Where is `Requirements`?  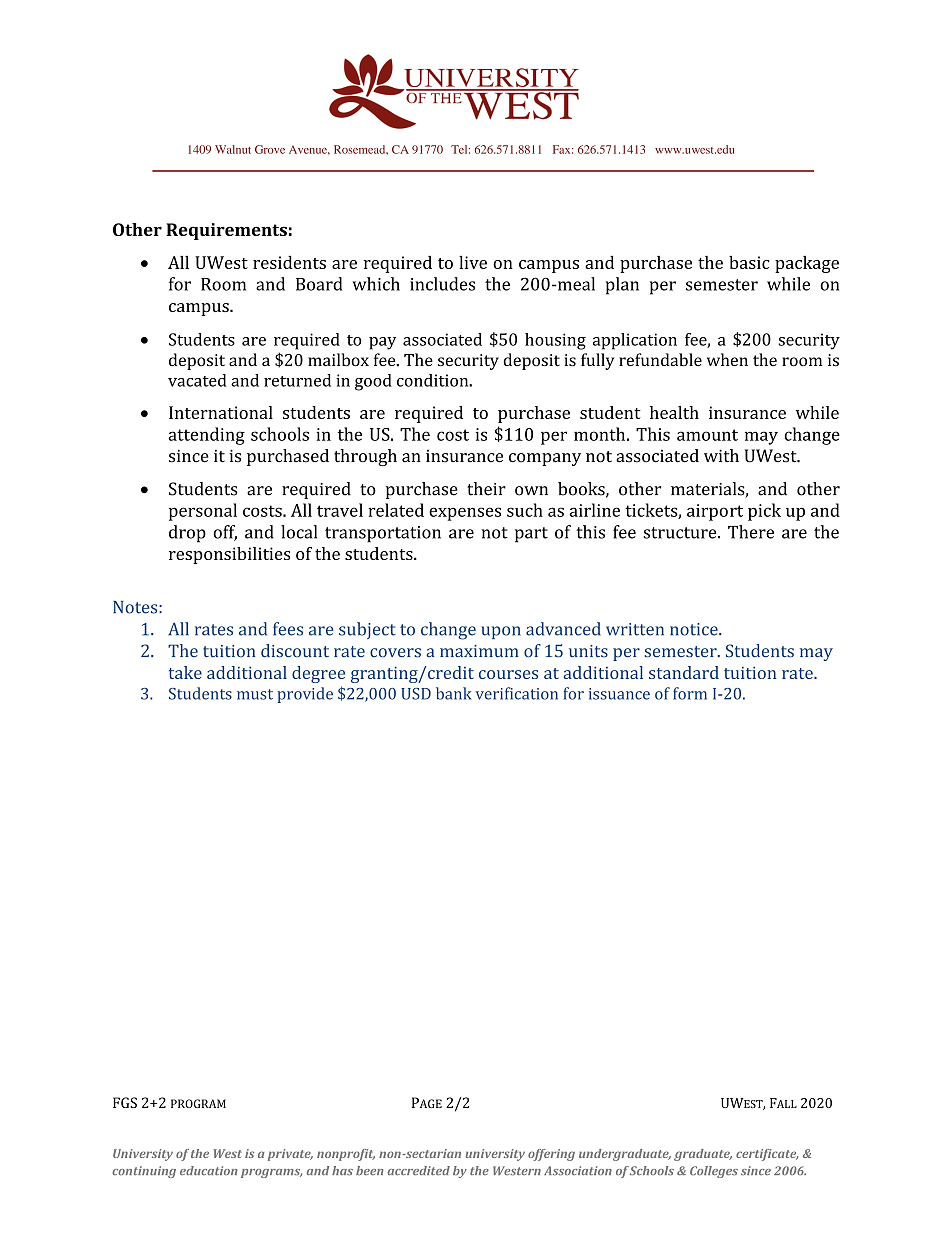 Requirements is located at coordinates (226, 231).
